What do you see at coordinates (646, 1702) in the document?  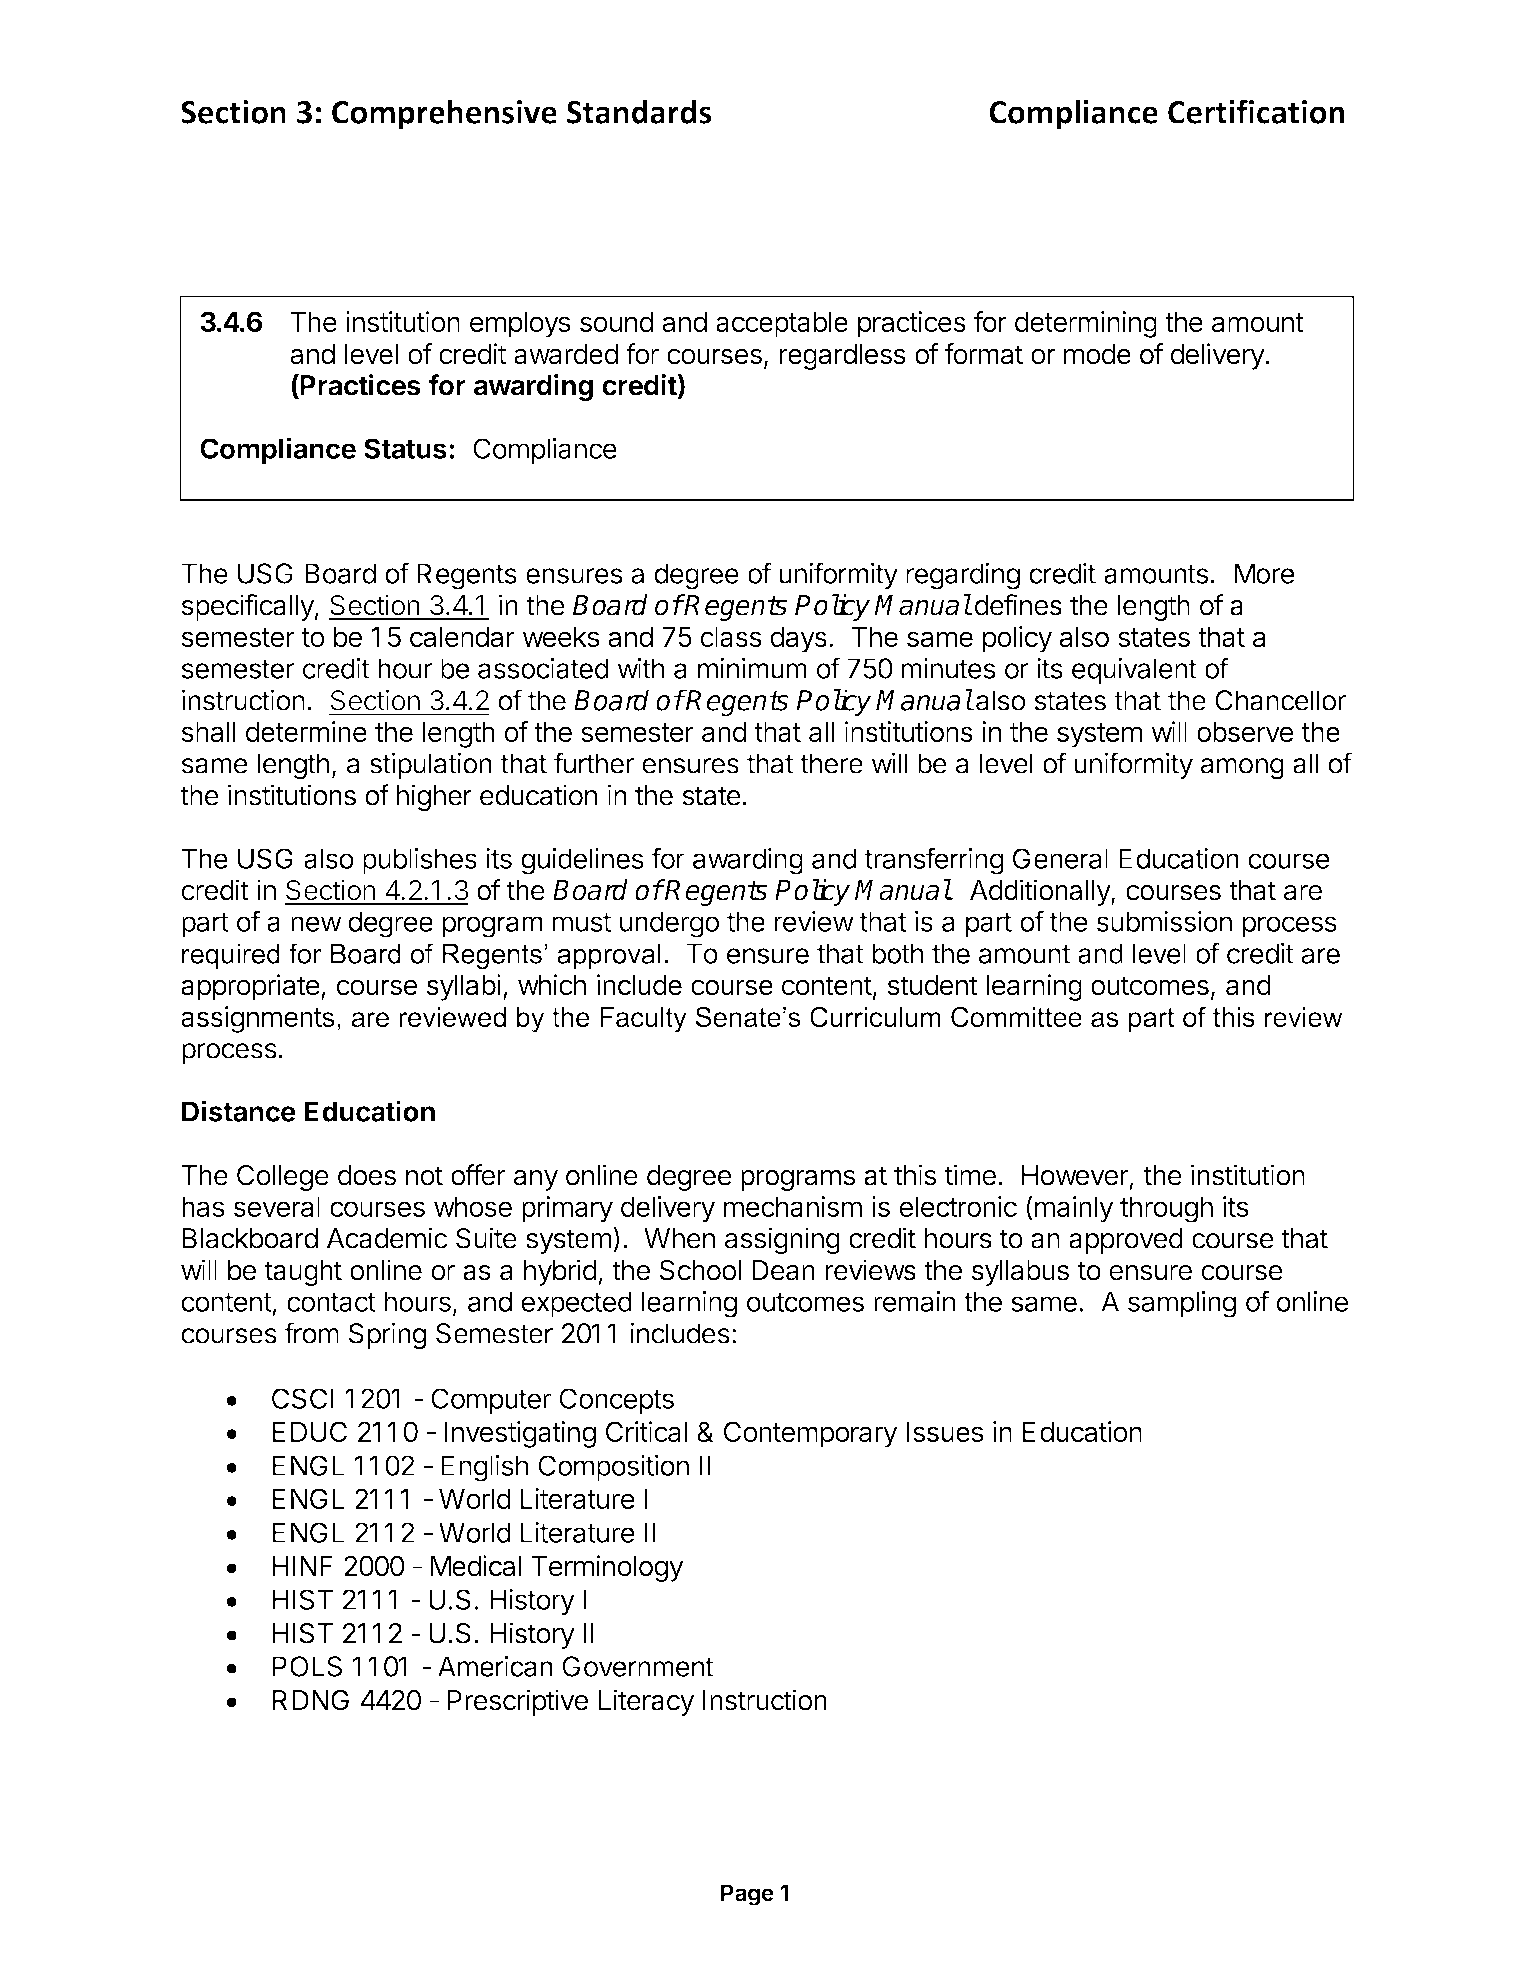 I see `Literacy` at bounding box center [646, 1702].
